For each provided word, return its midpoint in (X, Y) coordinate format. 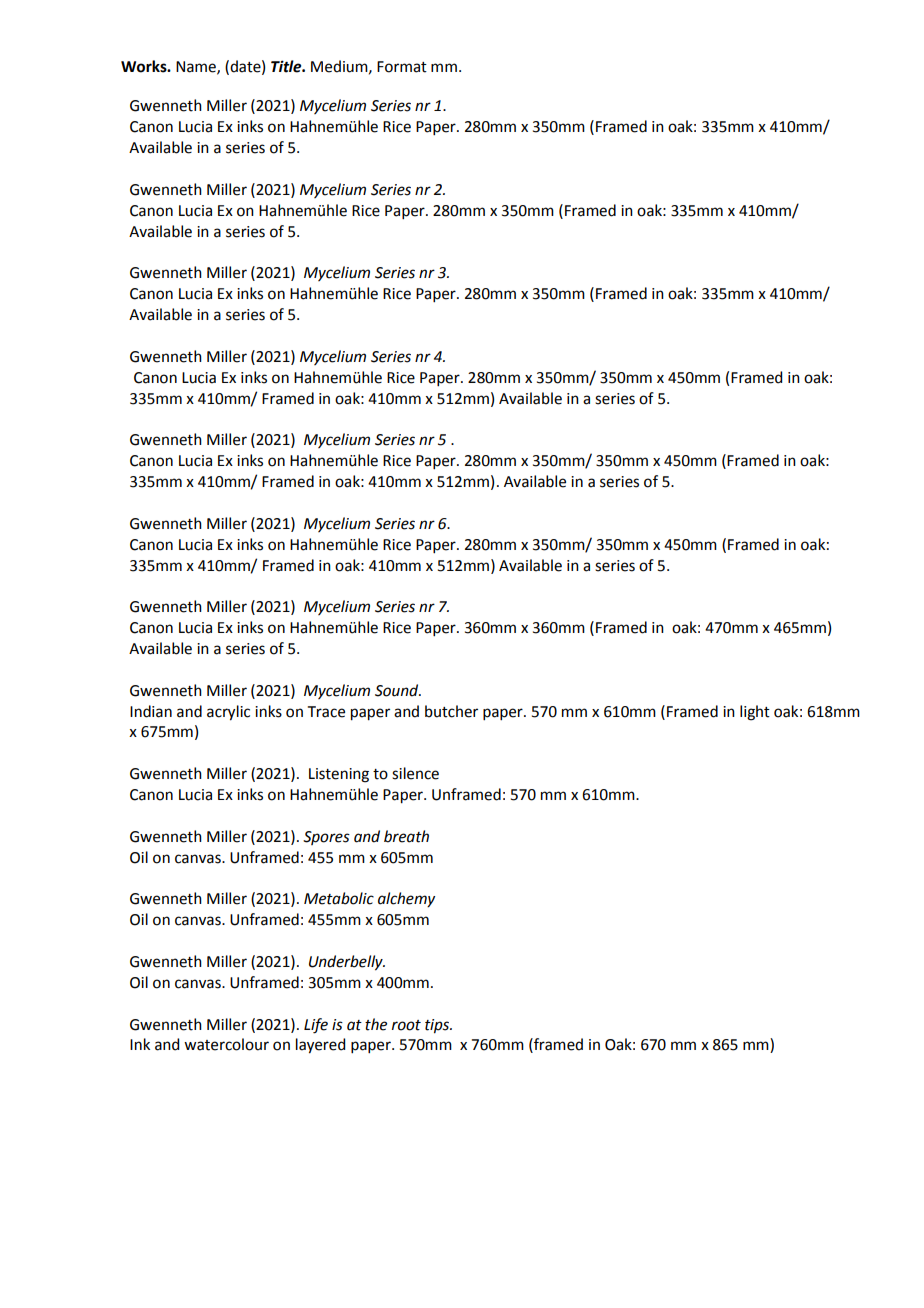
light (755, 713)
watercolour (226, 1044)
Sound (398, 690)
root (406, 1025)
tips (438, 1026)
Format (402, 67)
